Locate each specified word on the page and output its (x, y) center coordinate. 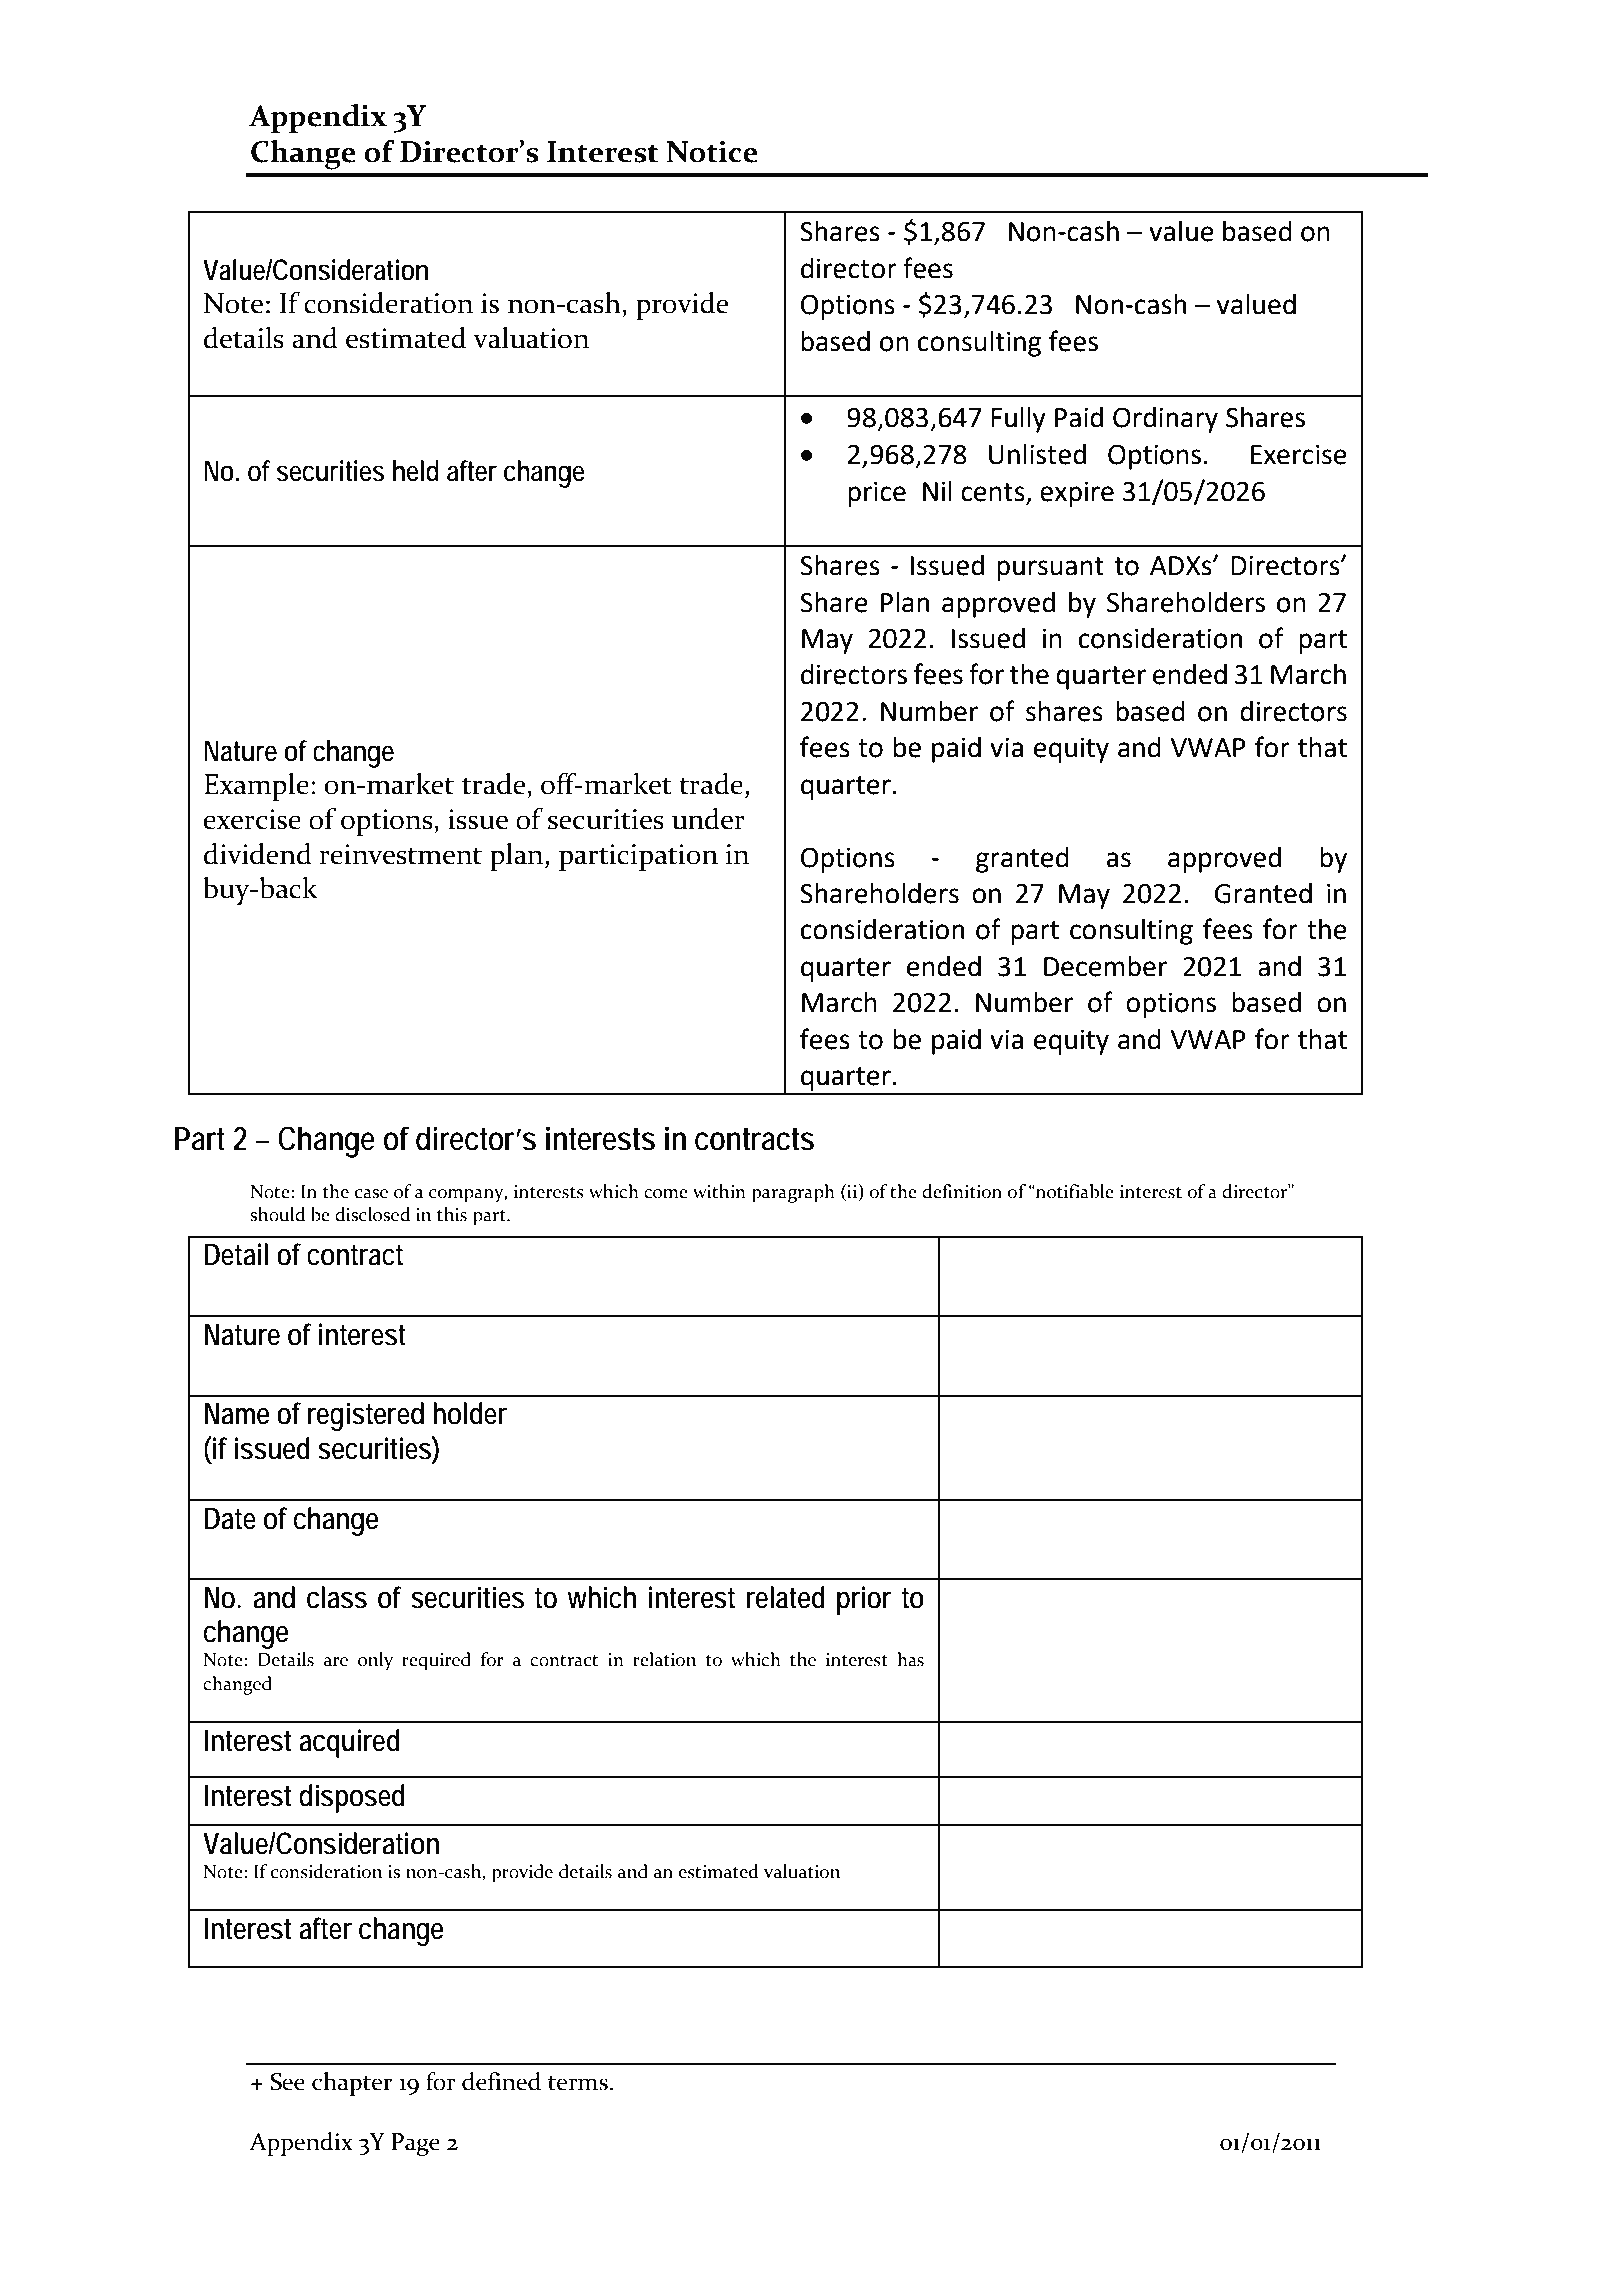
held (416, 471)
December (1105, 966)
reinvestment (401, 854)
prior (864, 1600)
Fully (1018, 420)
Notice (712, 152)
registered (366, 1416)
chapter (352, 2084)
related (785, 1597)
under (708, 819)
